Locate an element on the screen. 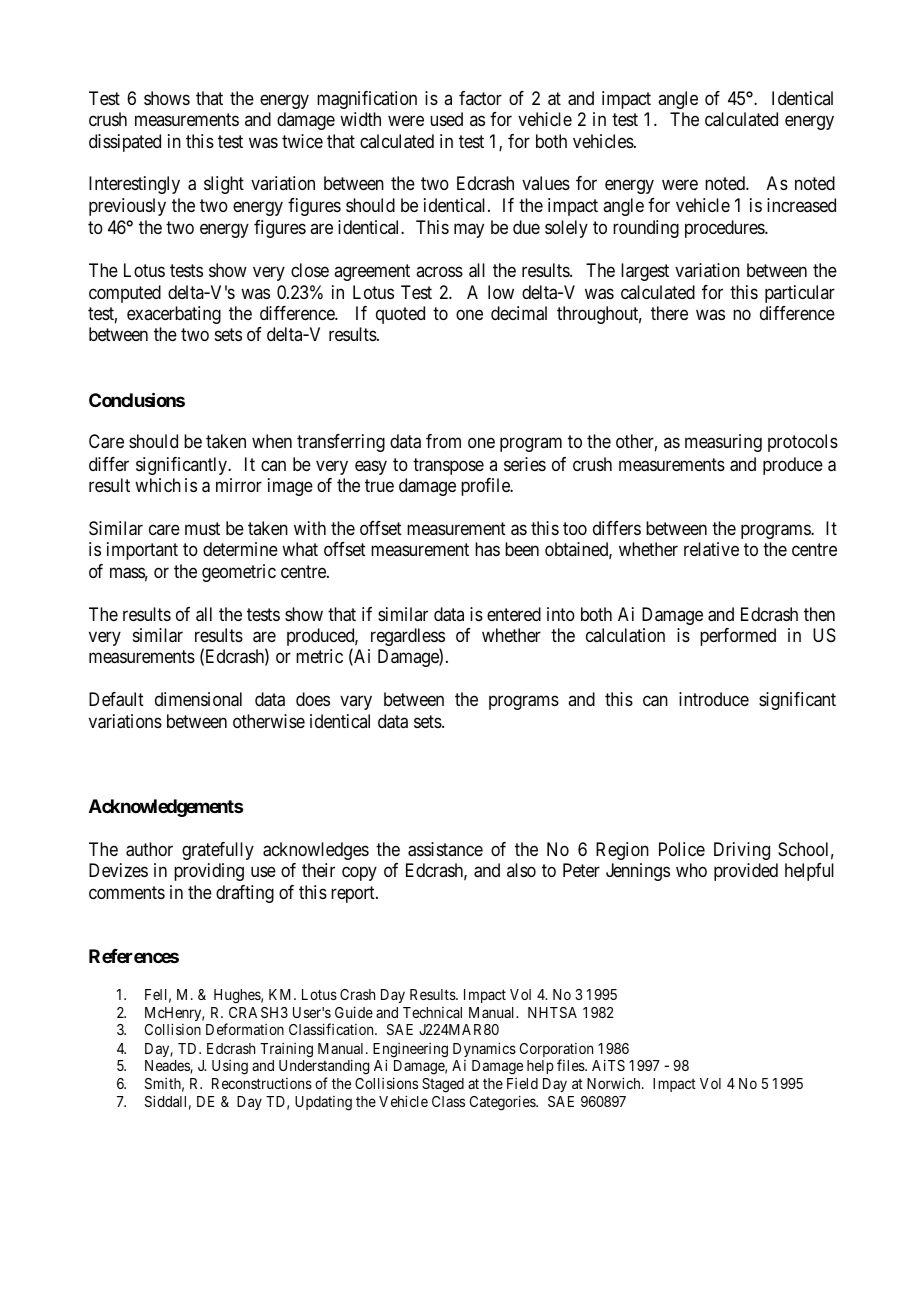 The width and height of the screenshot is (924, 1307). Norwich is located at coordinates (615, 1083).
